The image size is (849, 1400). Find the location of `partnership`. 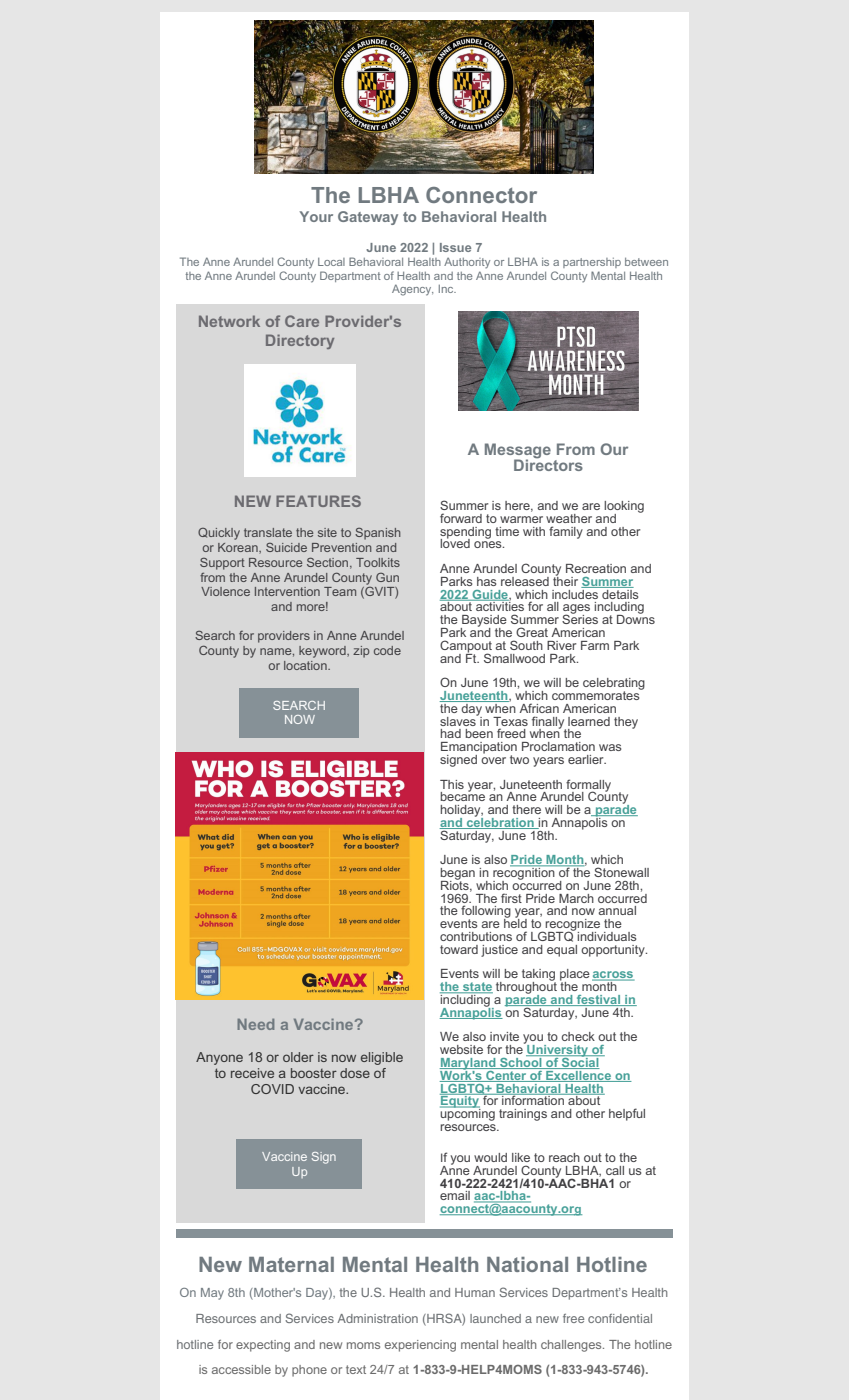

partnership is located at coordinates (592, 263).
